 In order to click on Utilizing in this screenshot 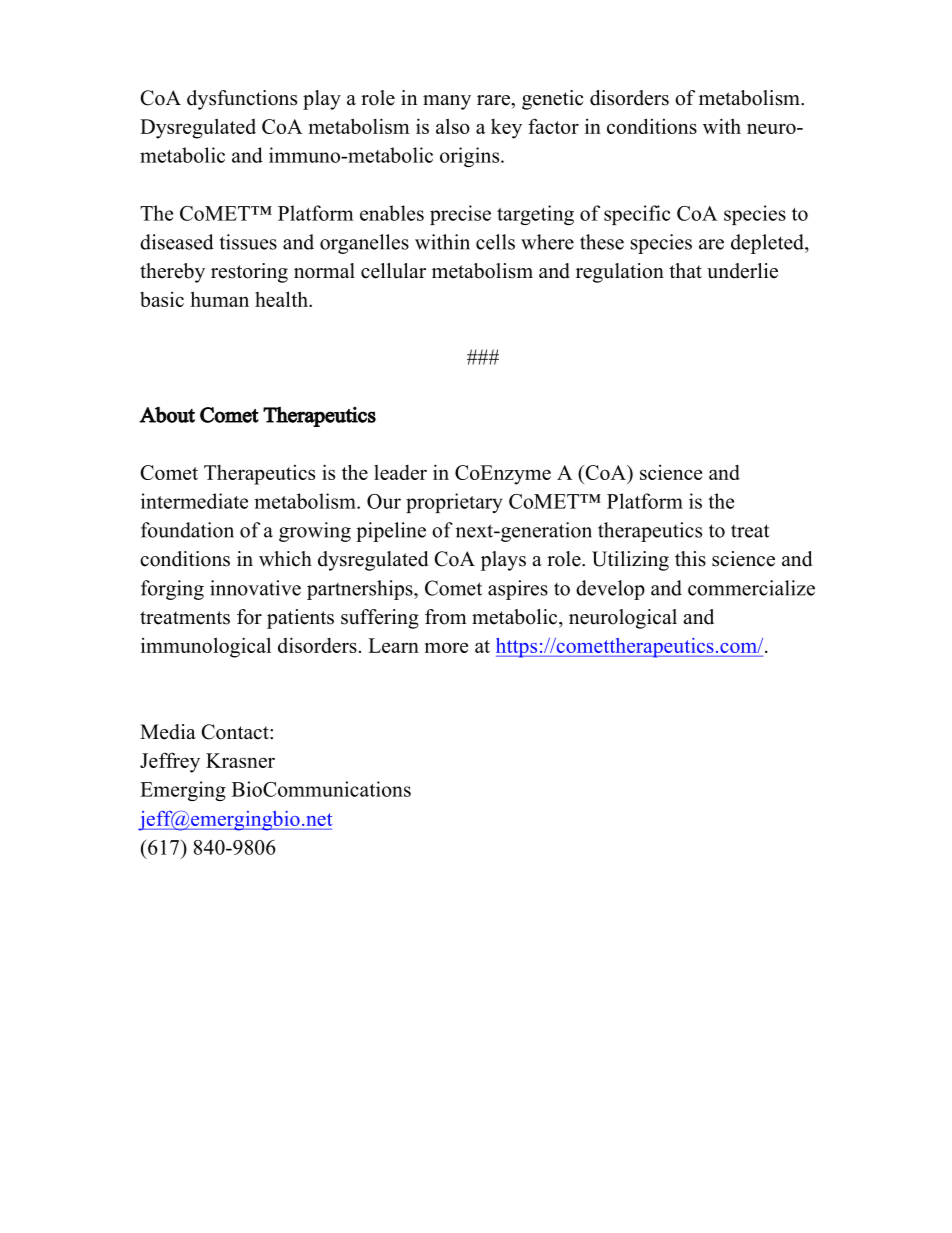, I will do `click(630, 561)`.
